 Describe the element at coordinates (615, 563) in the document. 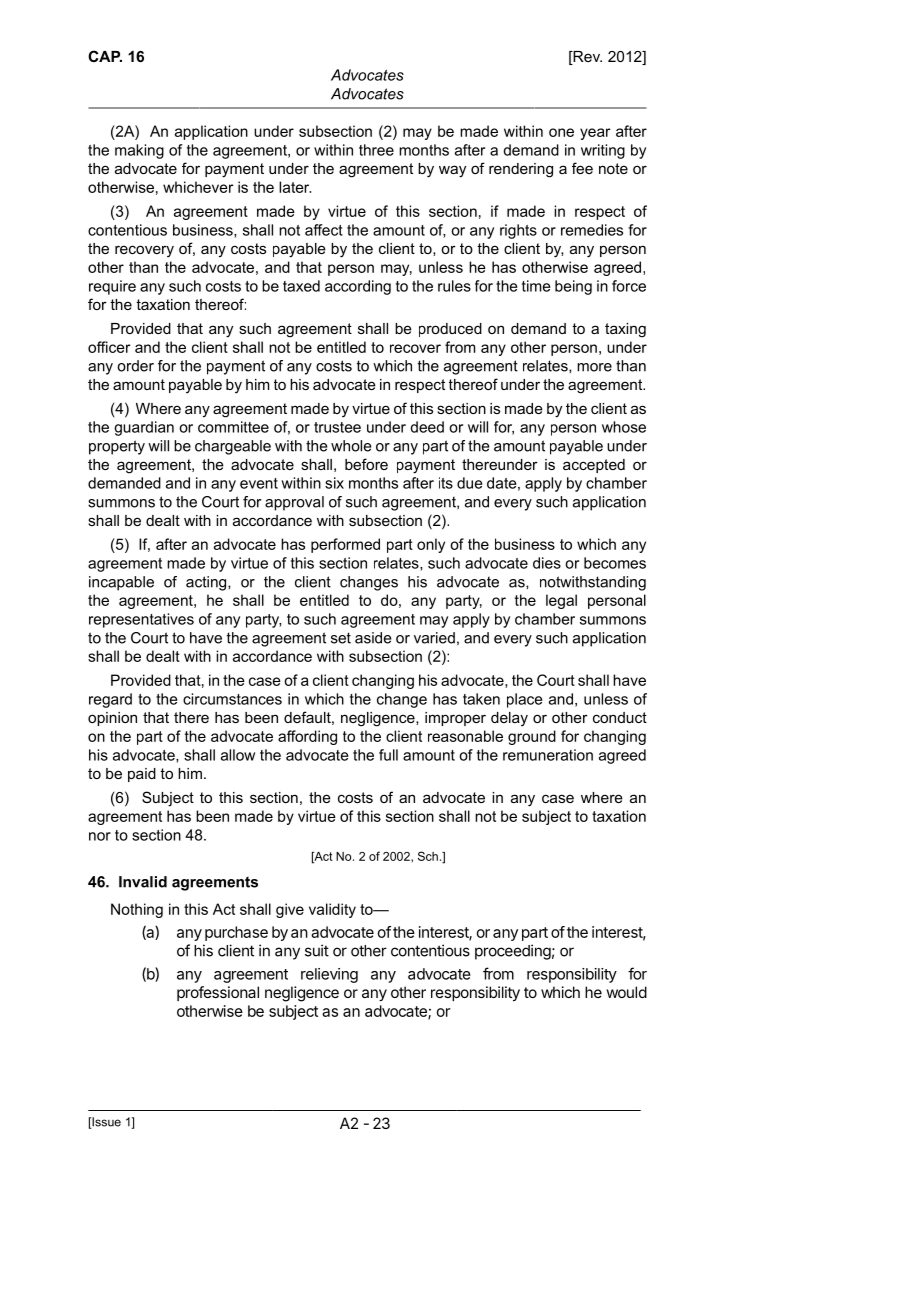

I see `becomes` at that location.
